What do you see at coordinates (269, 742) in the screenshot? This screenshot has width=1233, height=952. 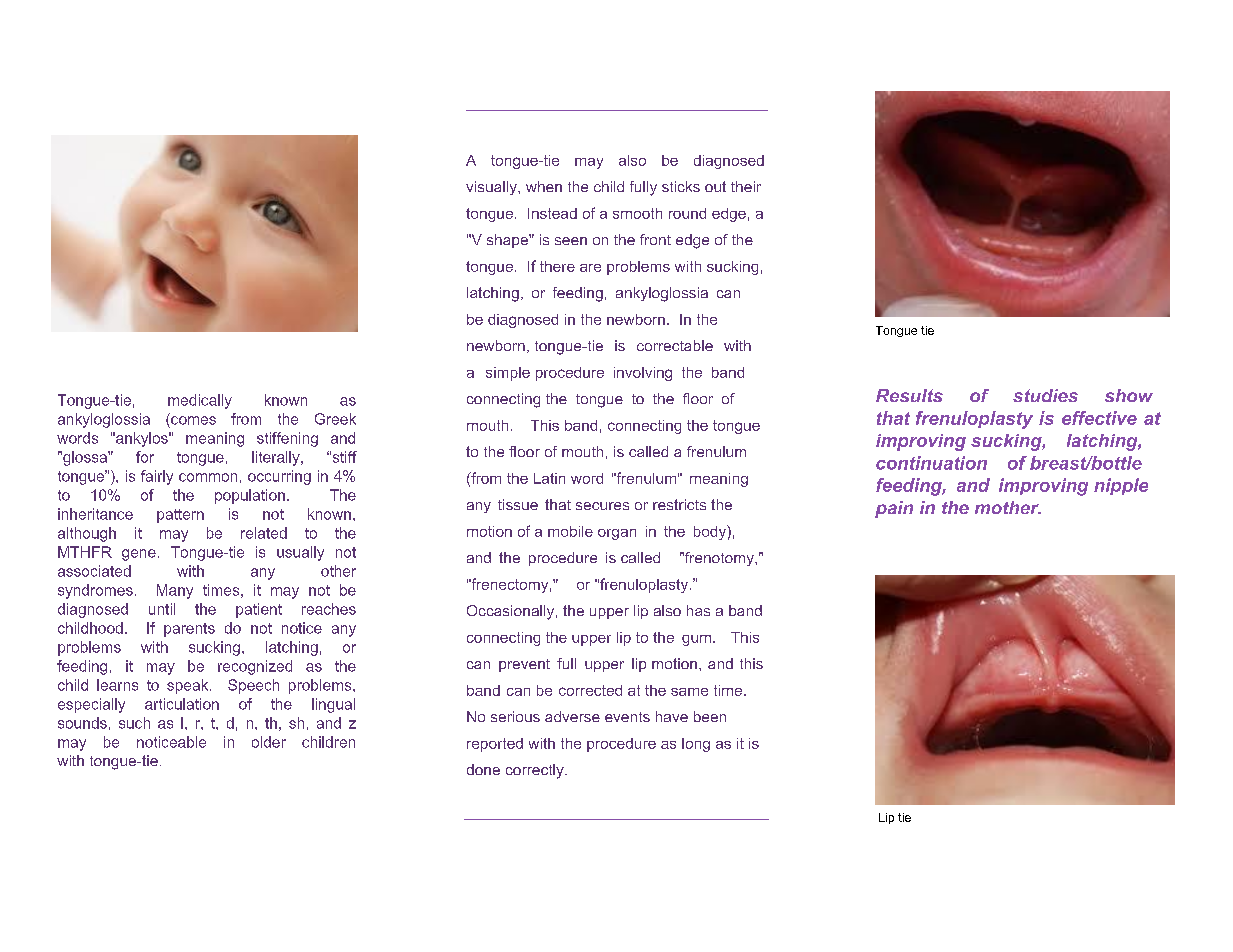 I see `older` at bounding box center [269, 742].
